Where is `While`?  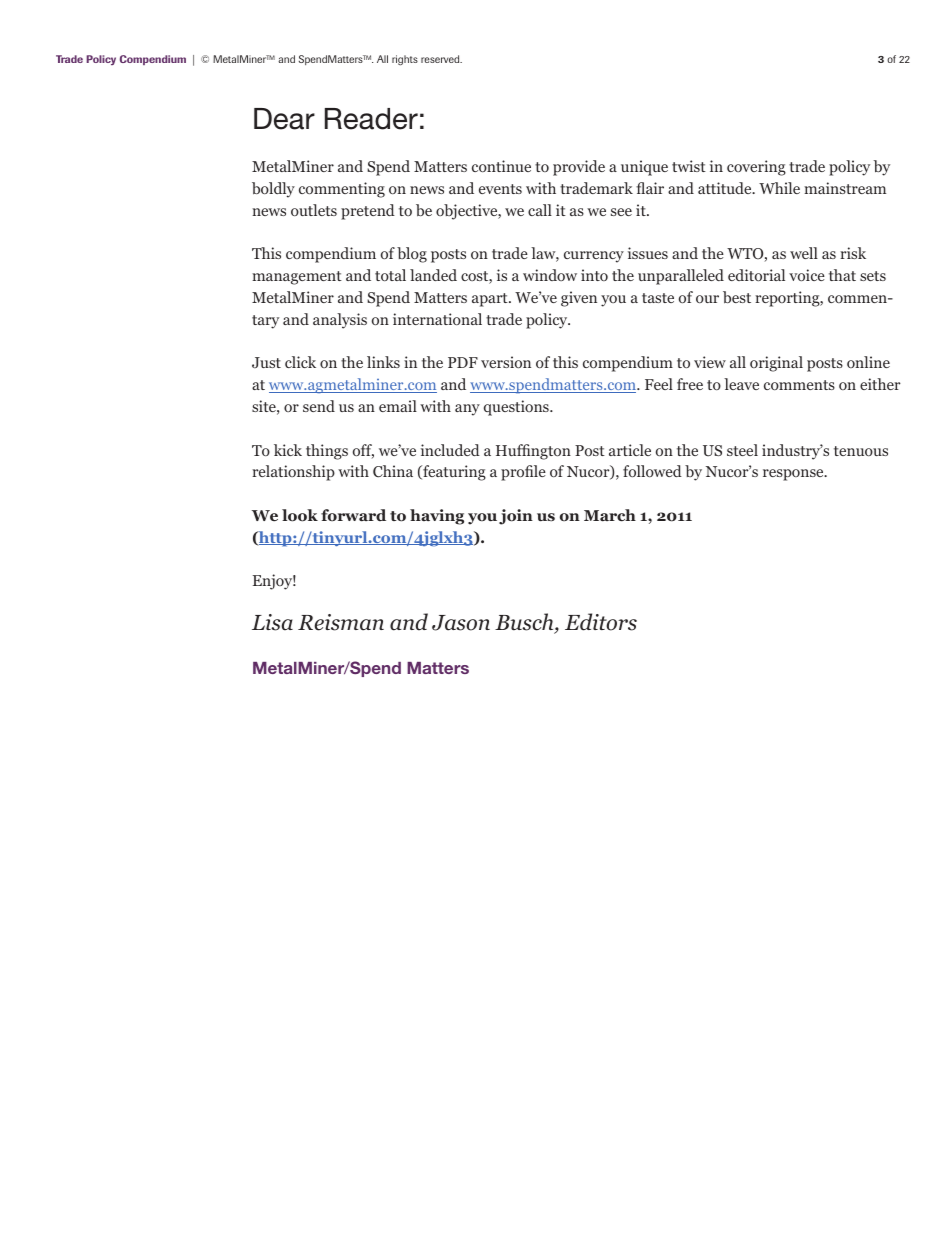
While is located at coordinates (779, 188).
